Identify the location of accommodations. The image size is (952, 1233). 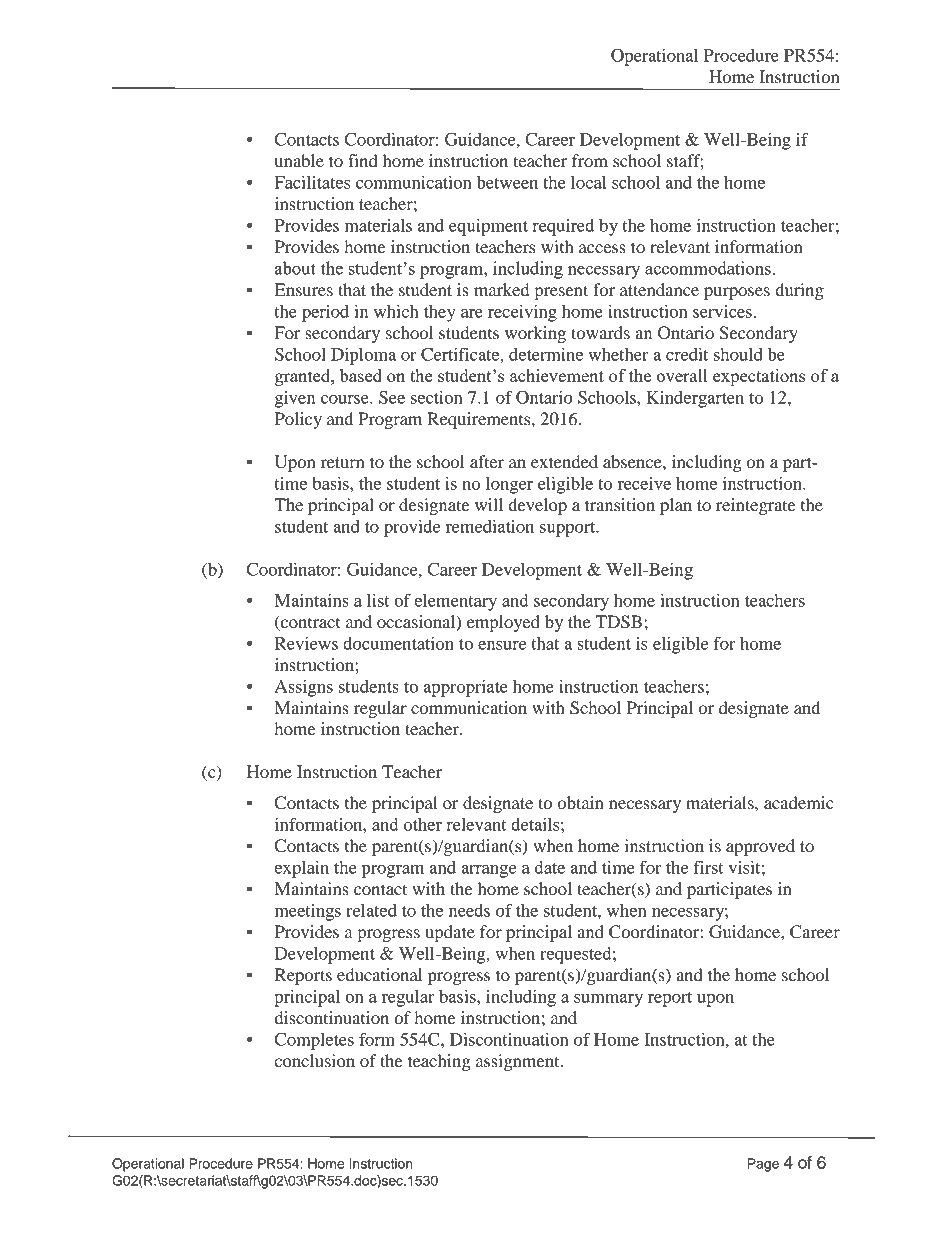
(708, 268).
